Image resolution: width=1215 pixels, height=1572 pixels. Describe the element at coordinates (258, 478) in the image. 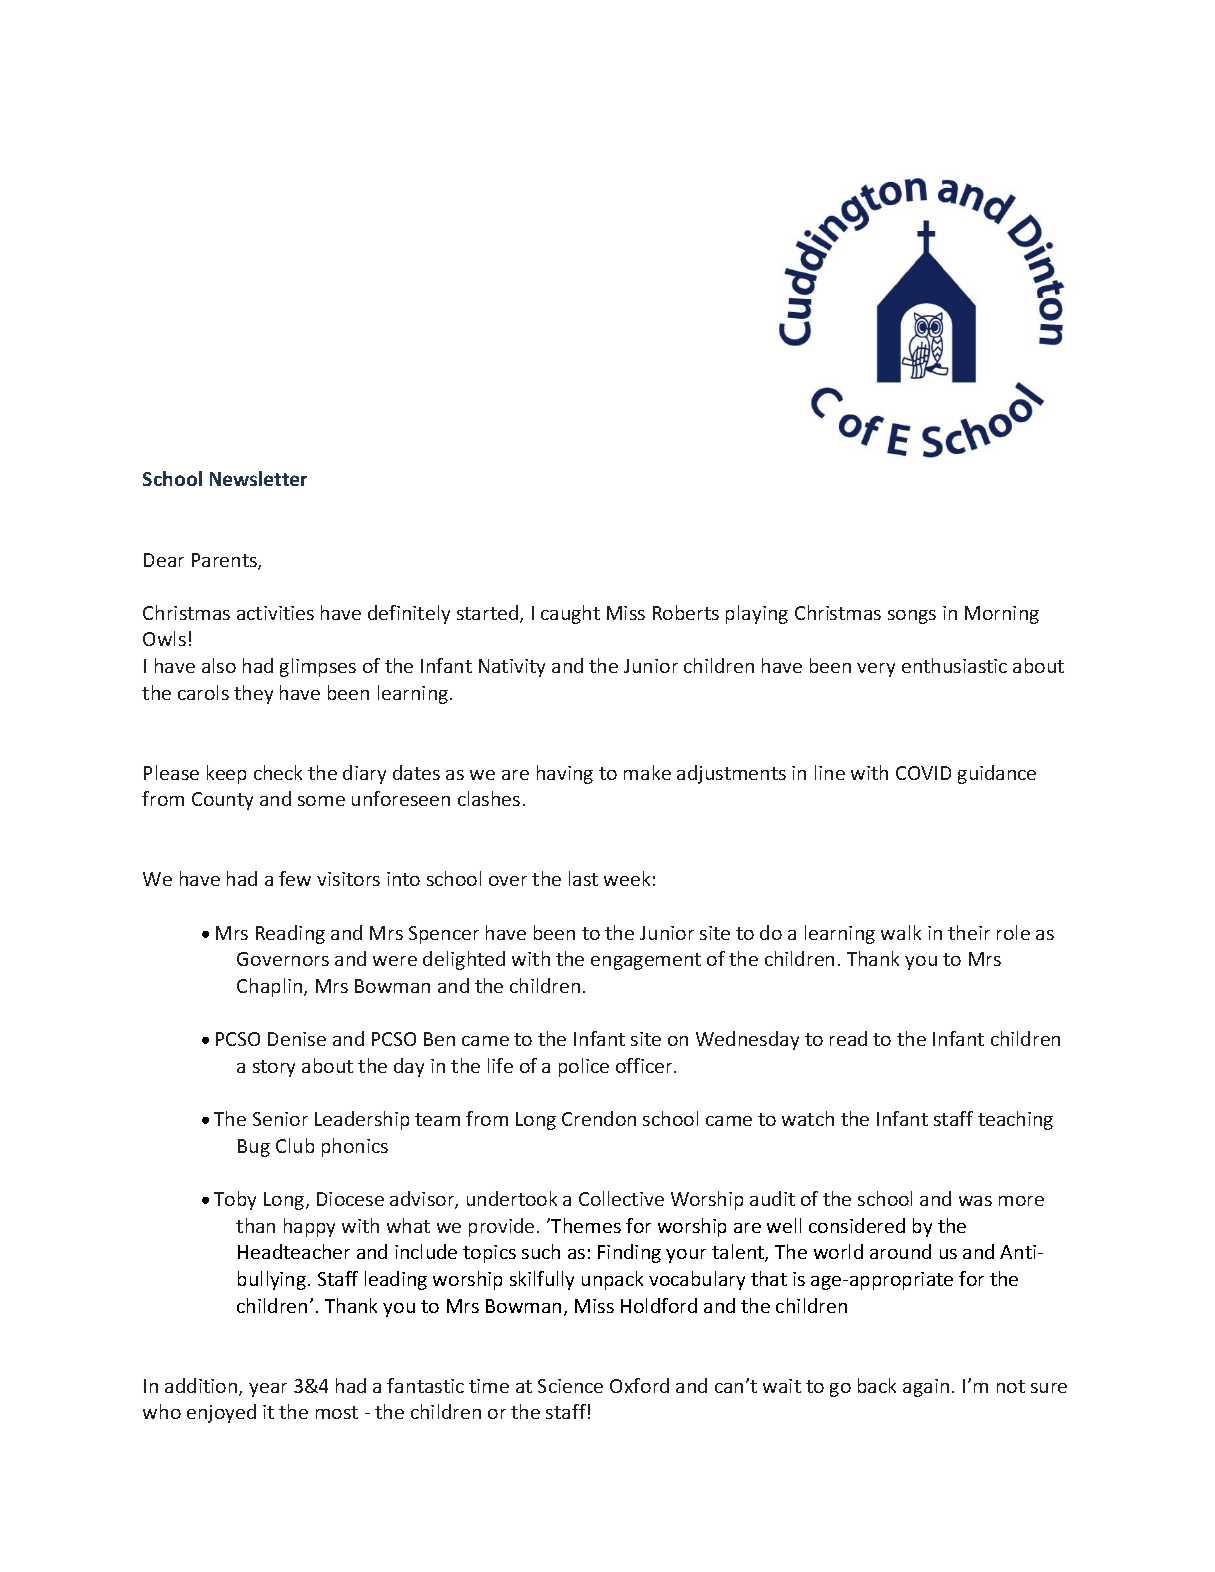

I see `Newsletter` at that location.
